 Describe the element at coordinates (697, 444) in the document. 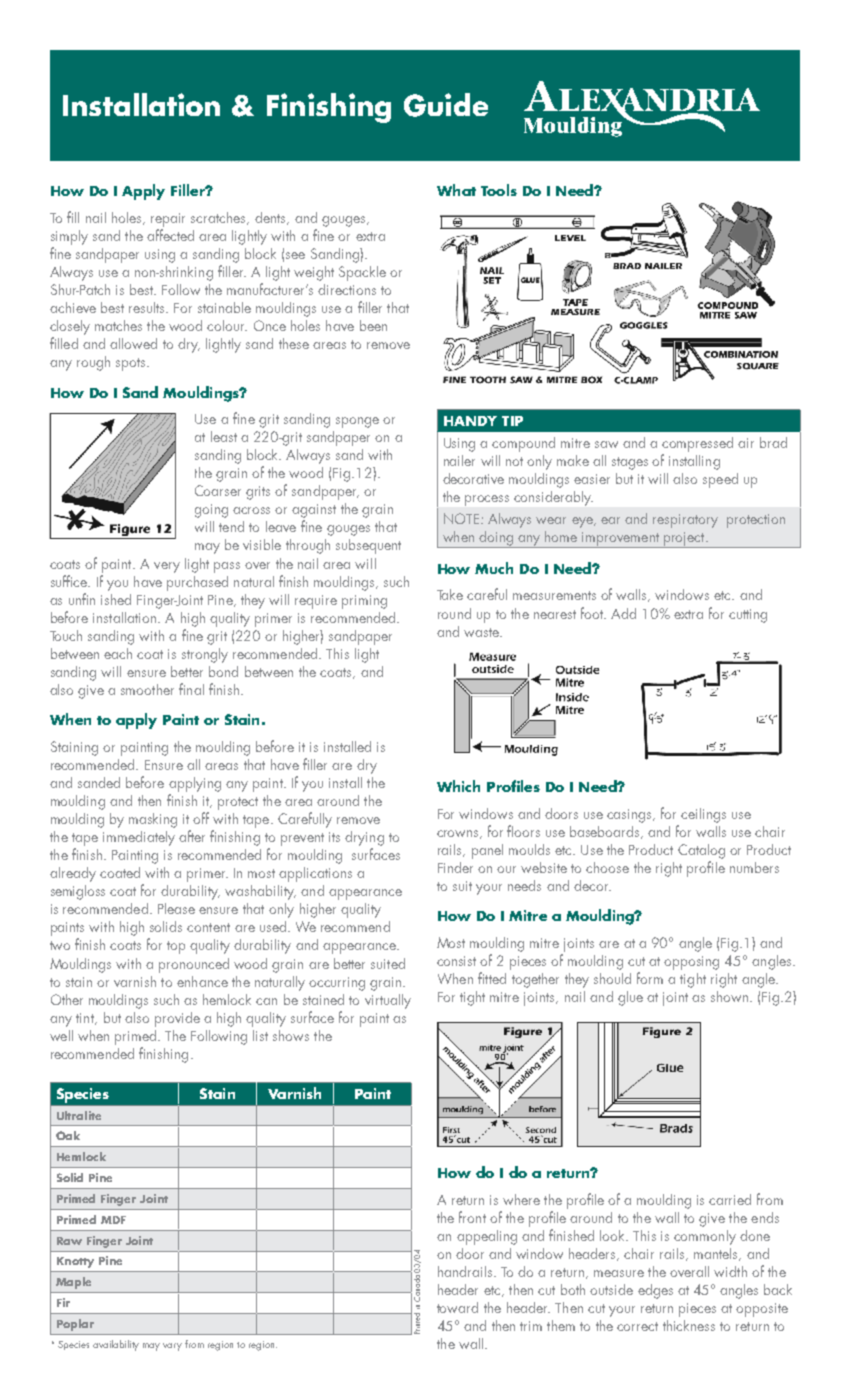

I see `compressed` at that location.
